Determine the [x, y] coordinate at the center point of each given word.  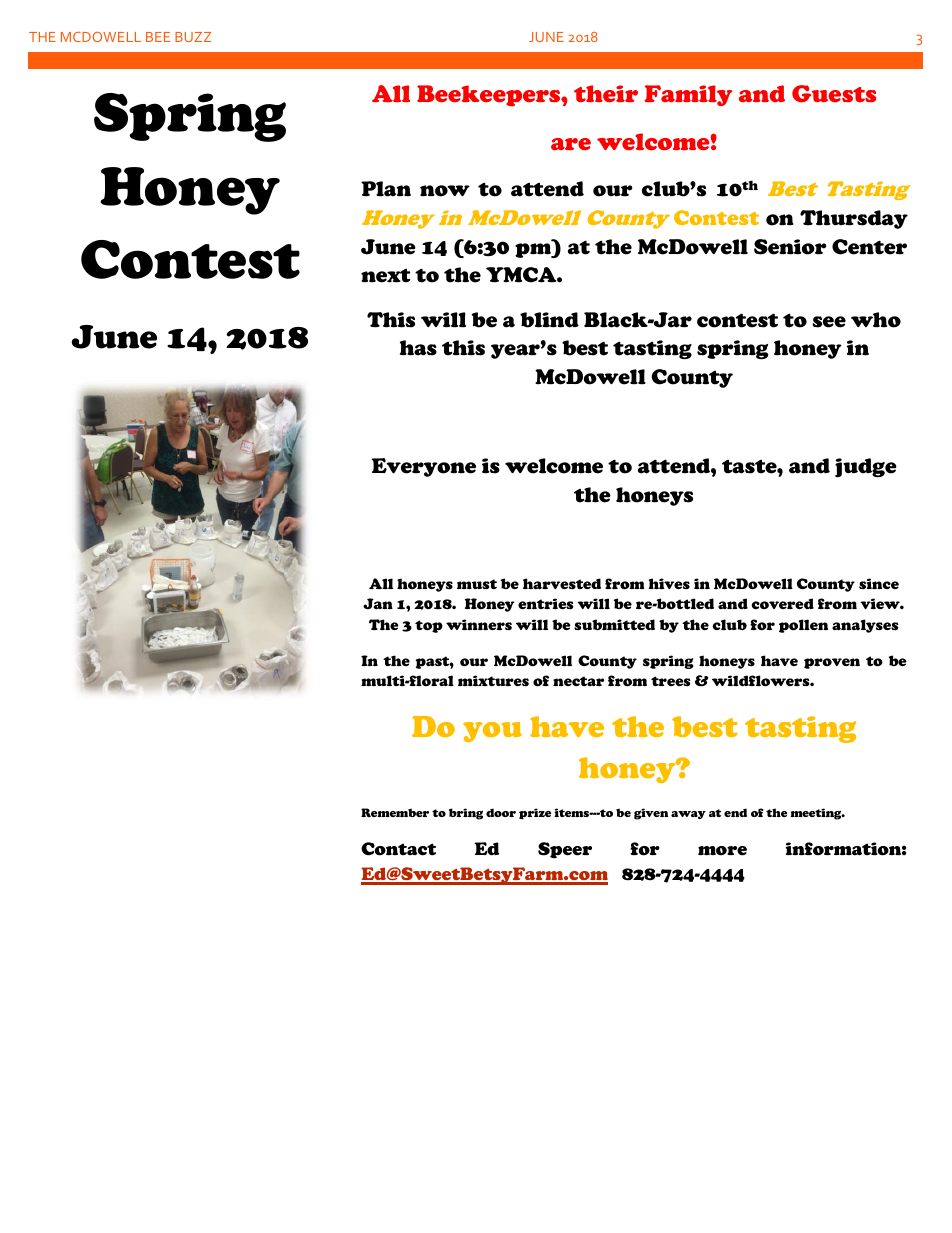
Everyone [424, 467]
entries [546, 603]
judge [866, 468]
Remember [395, 812]
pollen [803, 626]
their [606, 94]
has [418, 348]
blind [549, 320]
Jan [378, 603]
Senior [790, 247]
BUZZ [193, 37]
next [385, 276]
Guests [834, 94]
